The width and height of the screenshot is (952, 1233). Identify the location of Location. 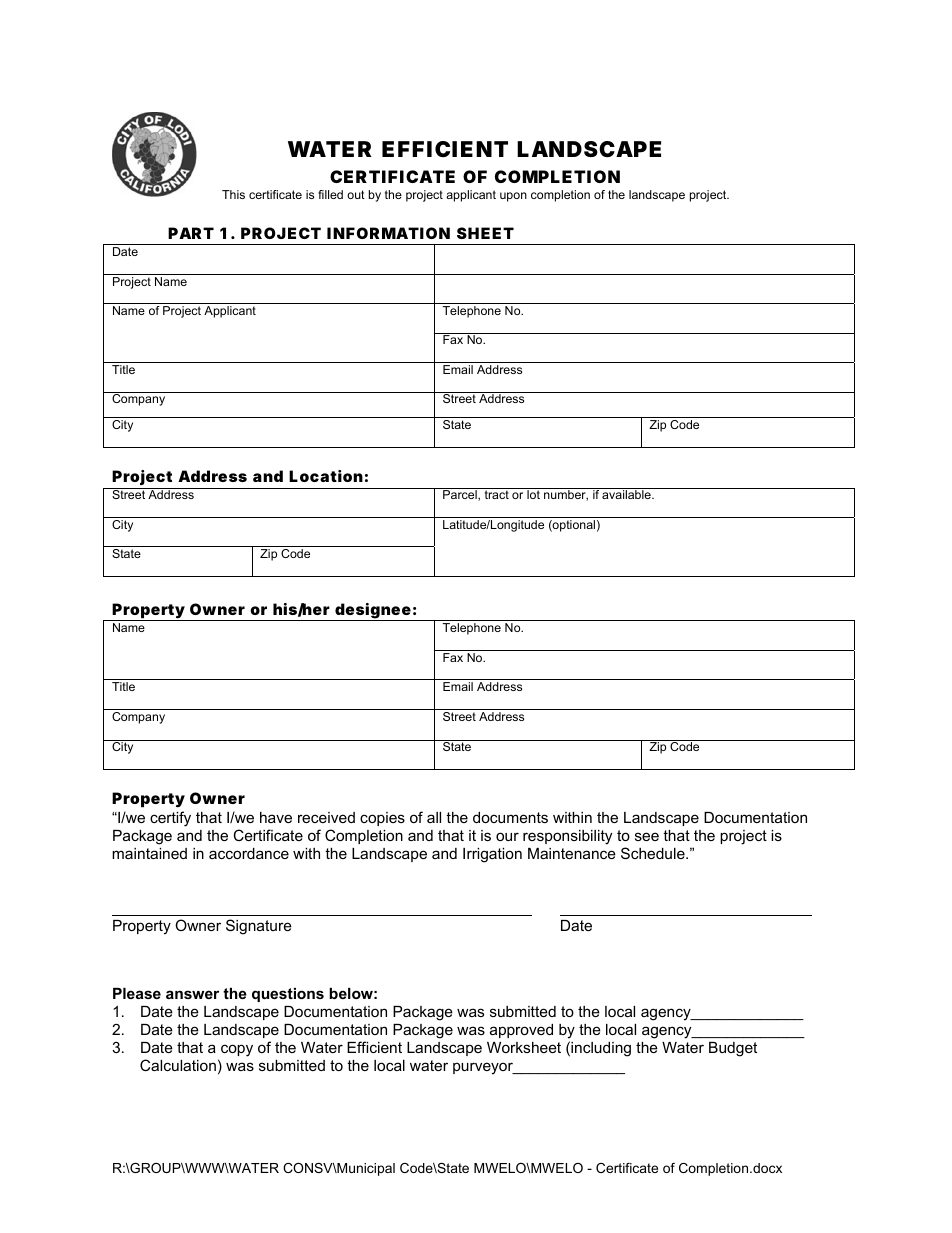
(326, 476).
